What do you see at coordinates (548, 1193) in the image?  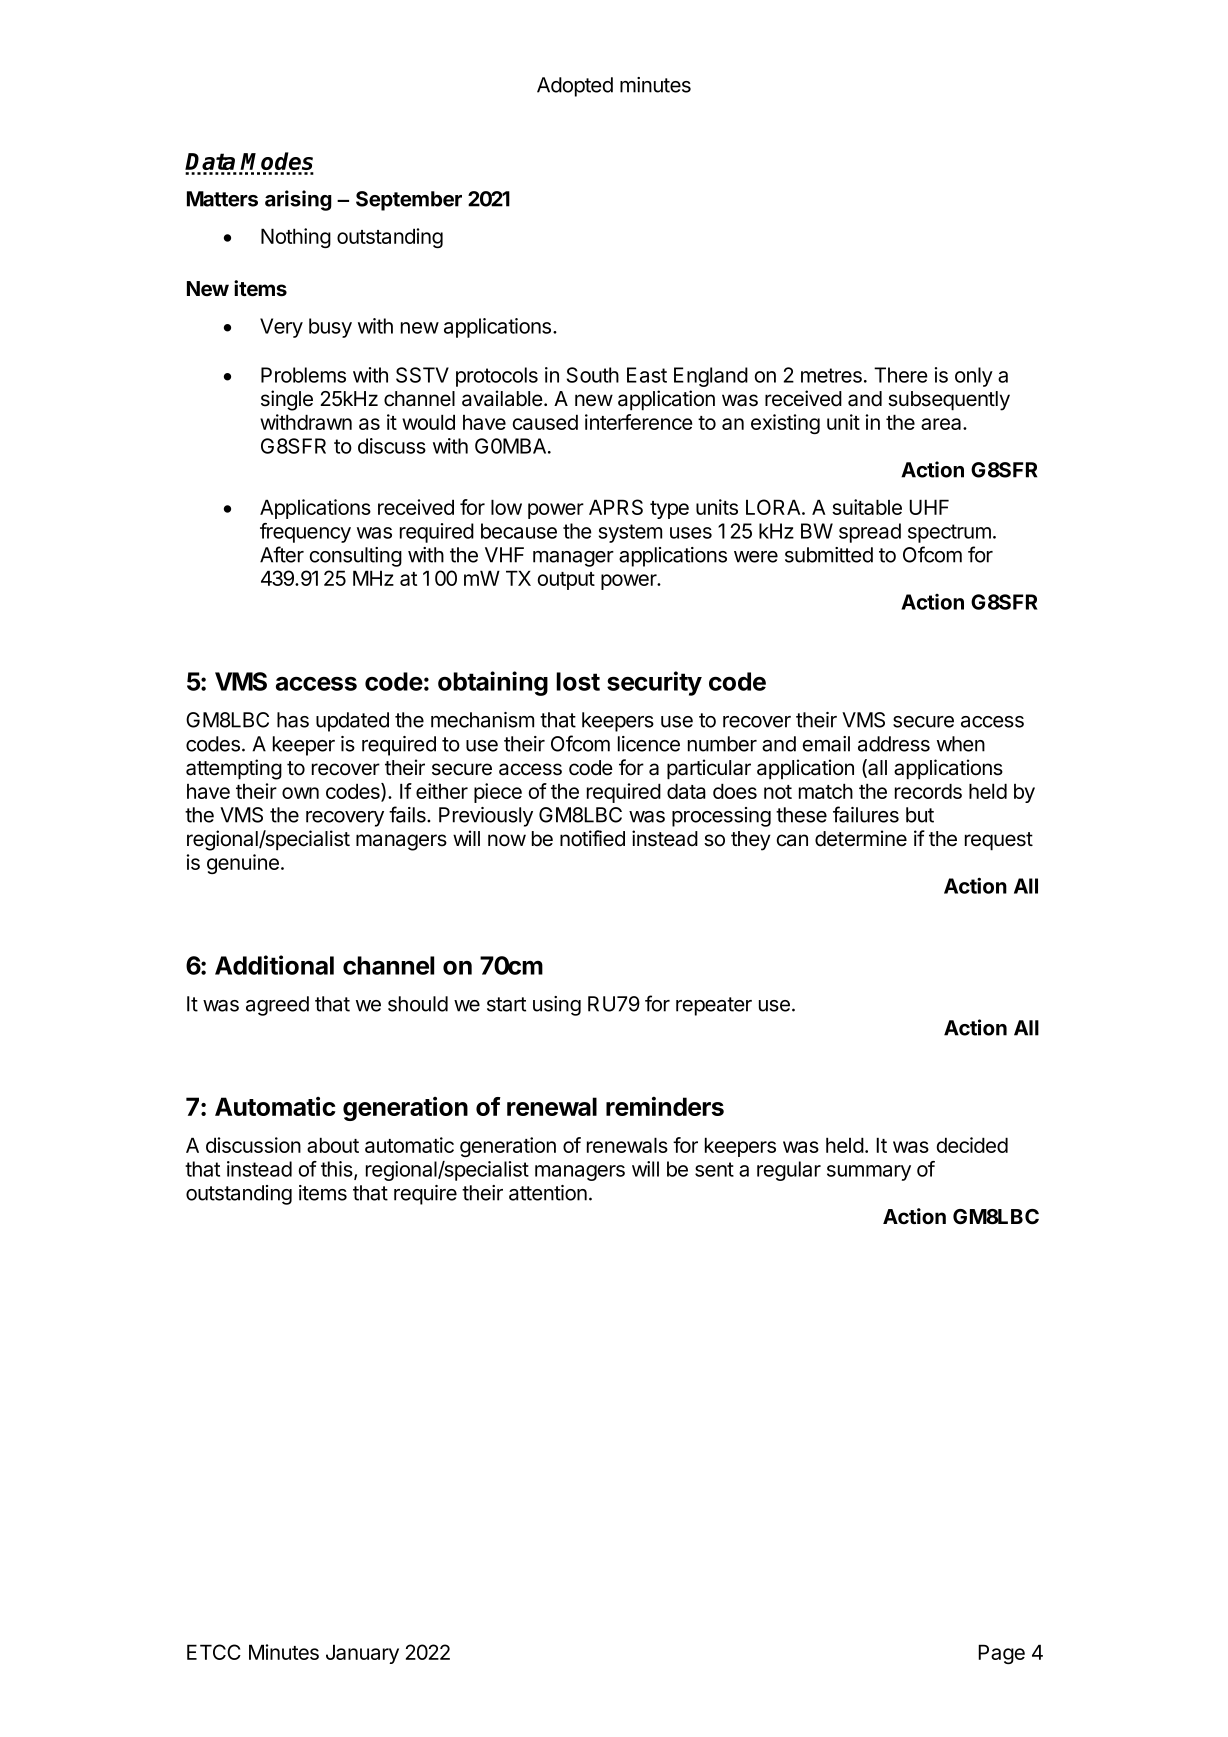 I see `attention` at bounding box center [548, 1193].
